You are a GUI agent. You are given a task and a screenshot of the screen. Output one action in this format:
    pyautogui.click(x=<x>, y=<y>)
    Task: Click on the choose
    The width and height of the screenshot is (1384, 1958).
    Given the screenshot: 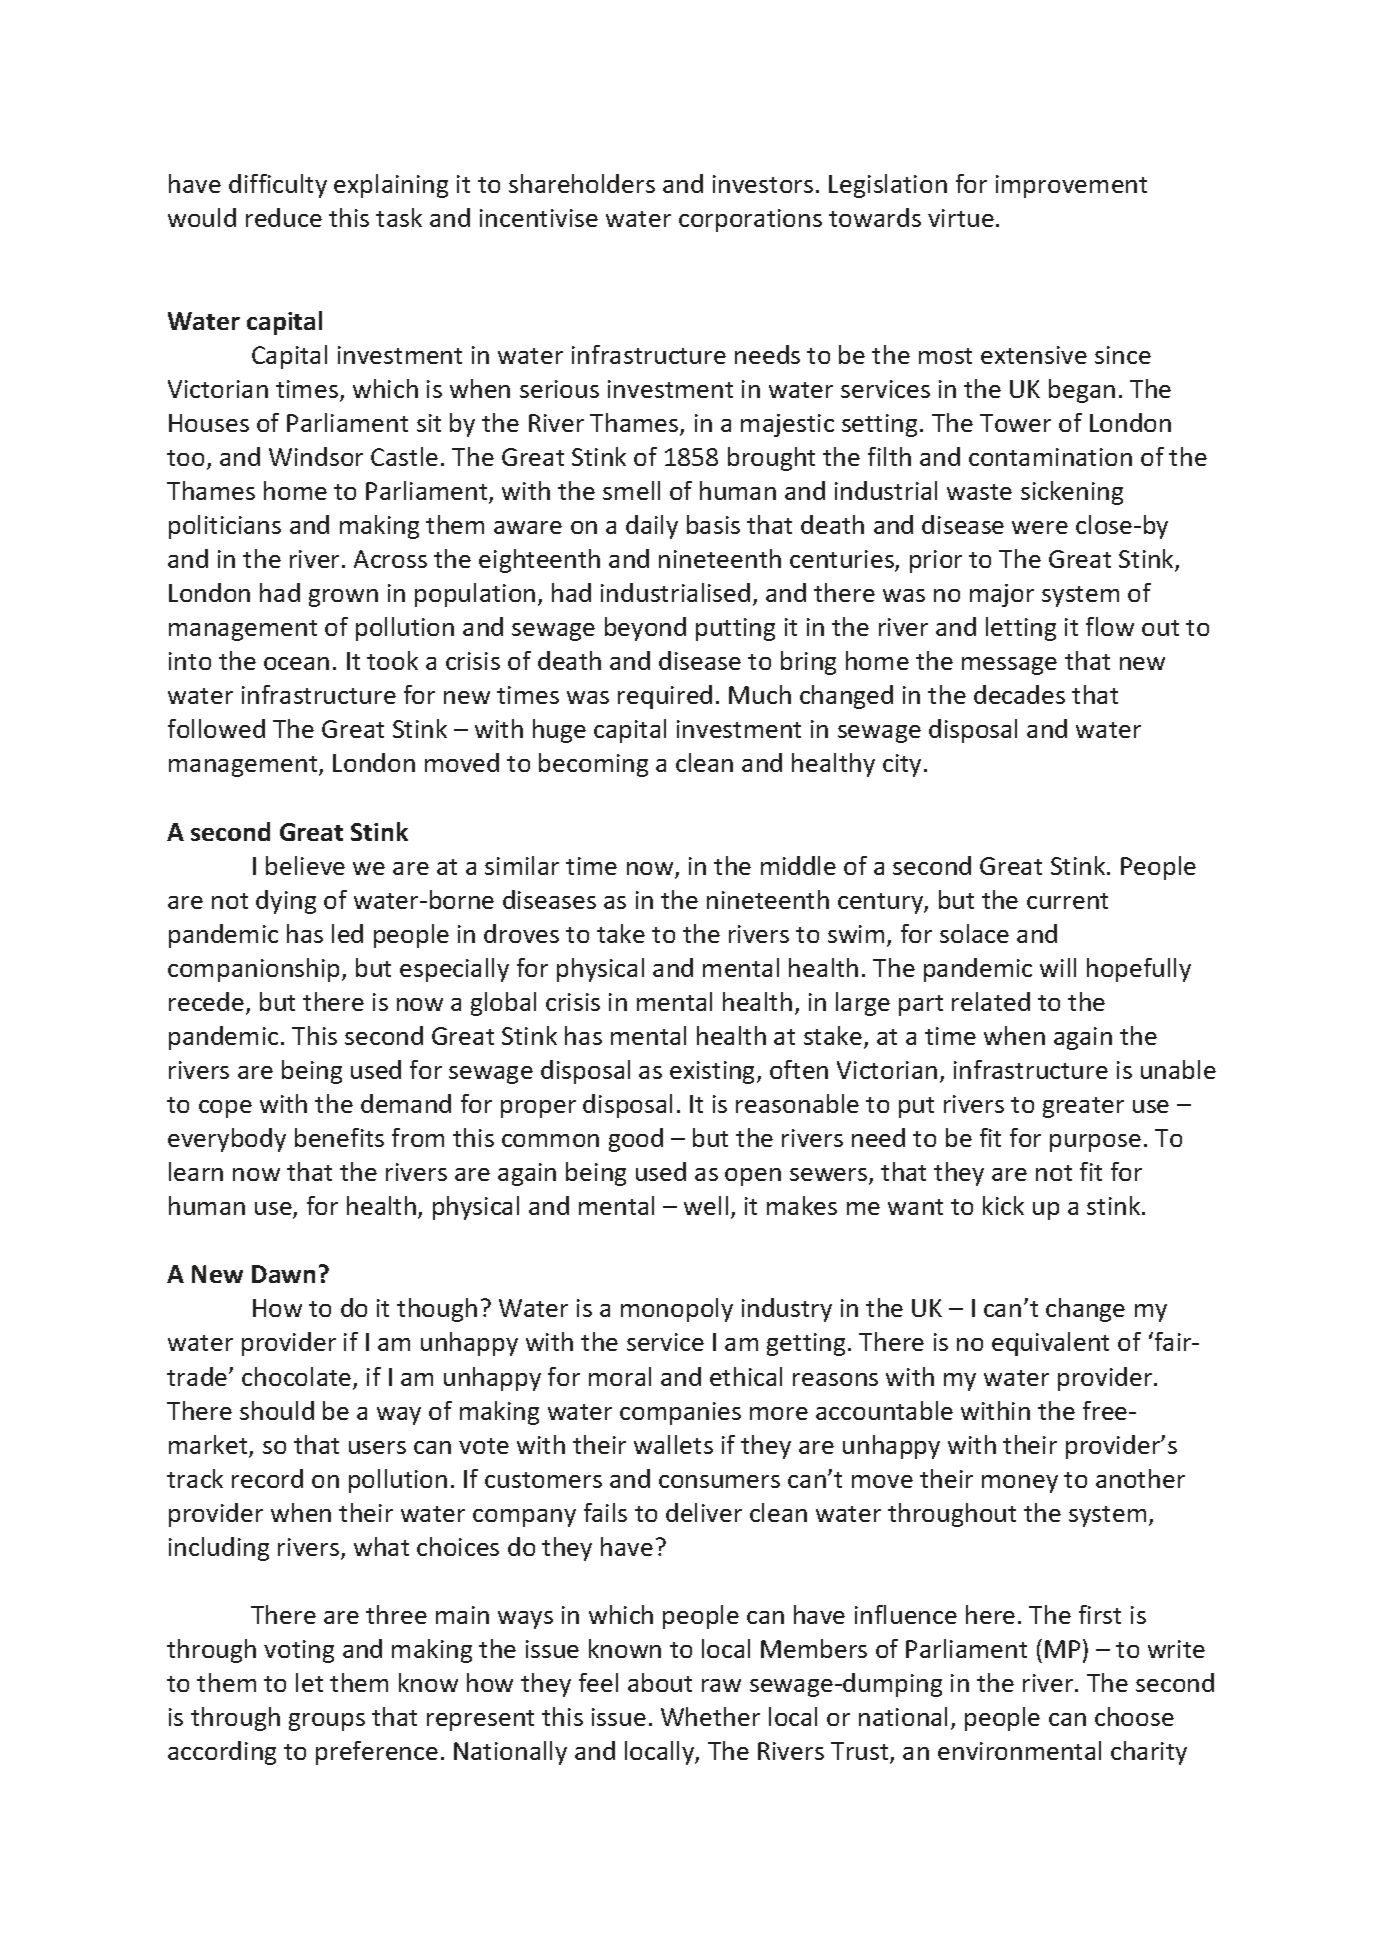 What is the action you would take?
    pyautogui.click(x=1134, y=1716)
